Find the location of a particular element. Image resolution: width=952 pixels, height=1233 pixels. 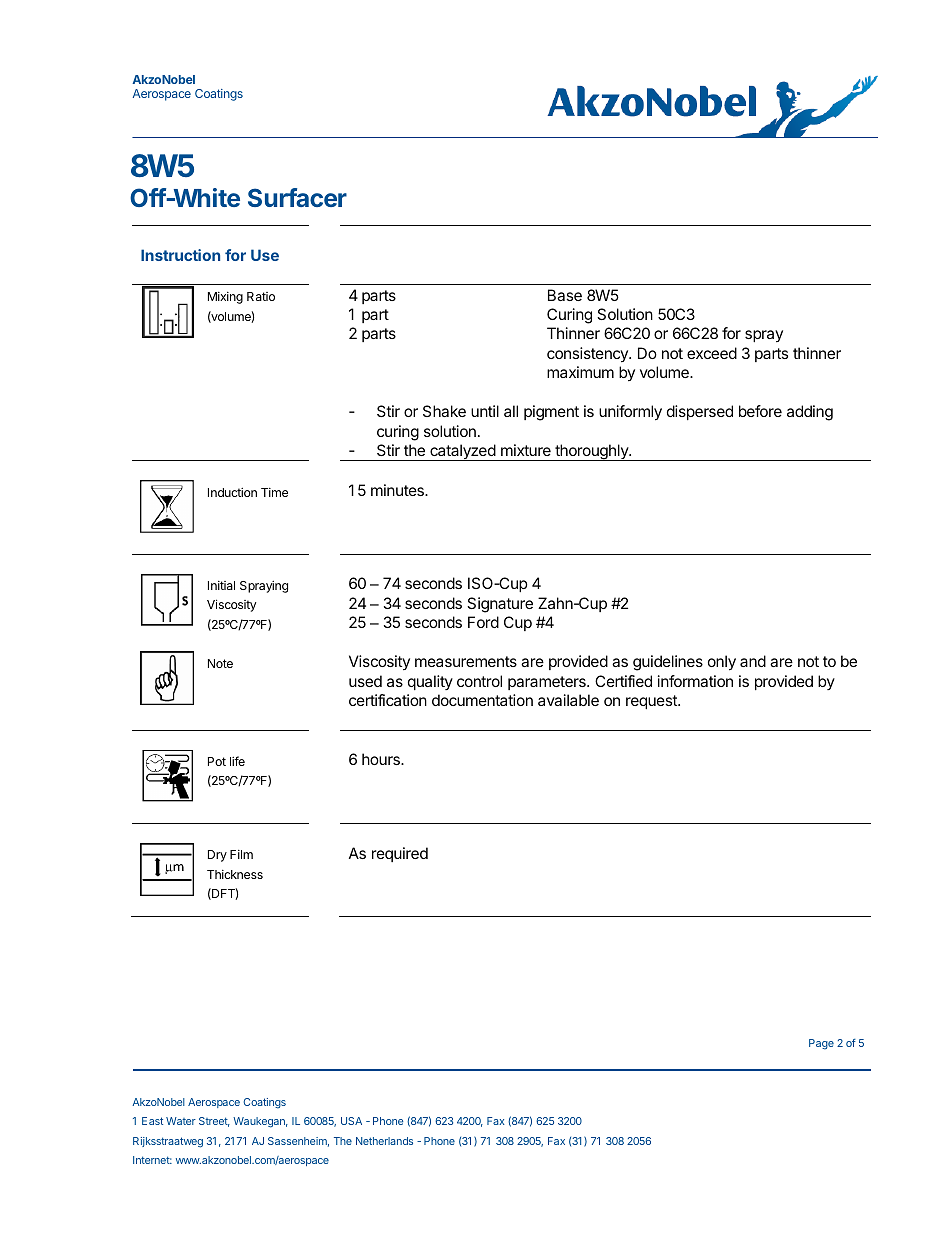

Base is located at coordinates (565, 295).
